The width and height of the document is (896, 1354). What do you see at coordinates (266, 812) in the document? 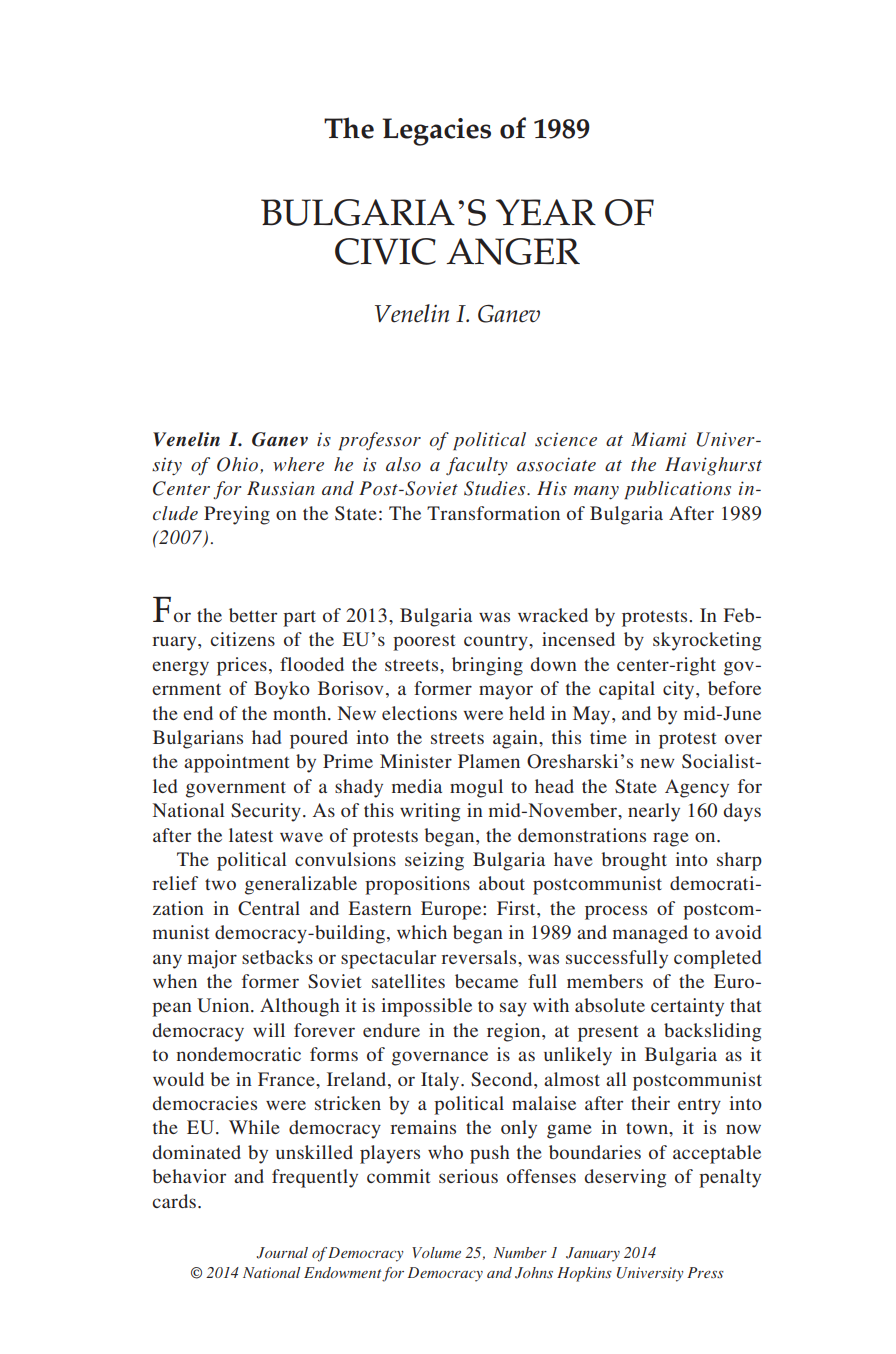
I see `Security` at bounding box center [266, 812].
